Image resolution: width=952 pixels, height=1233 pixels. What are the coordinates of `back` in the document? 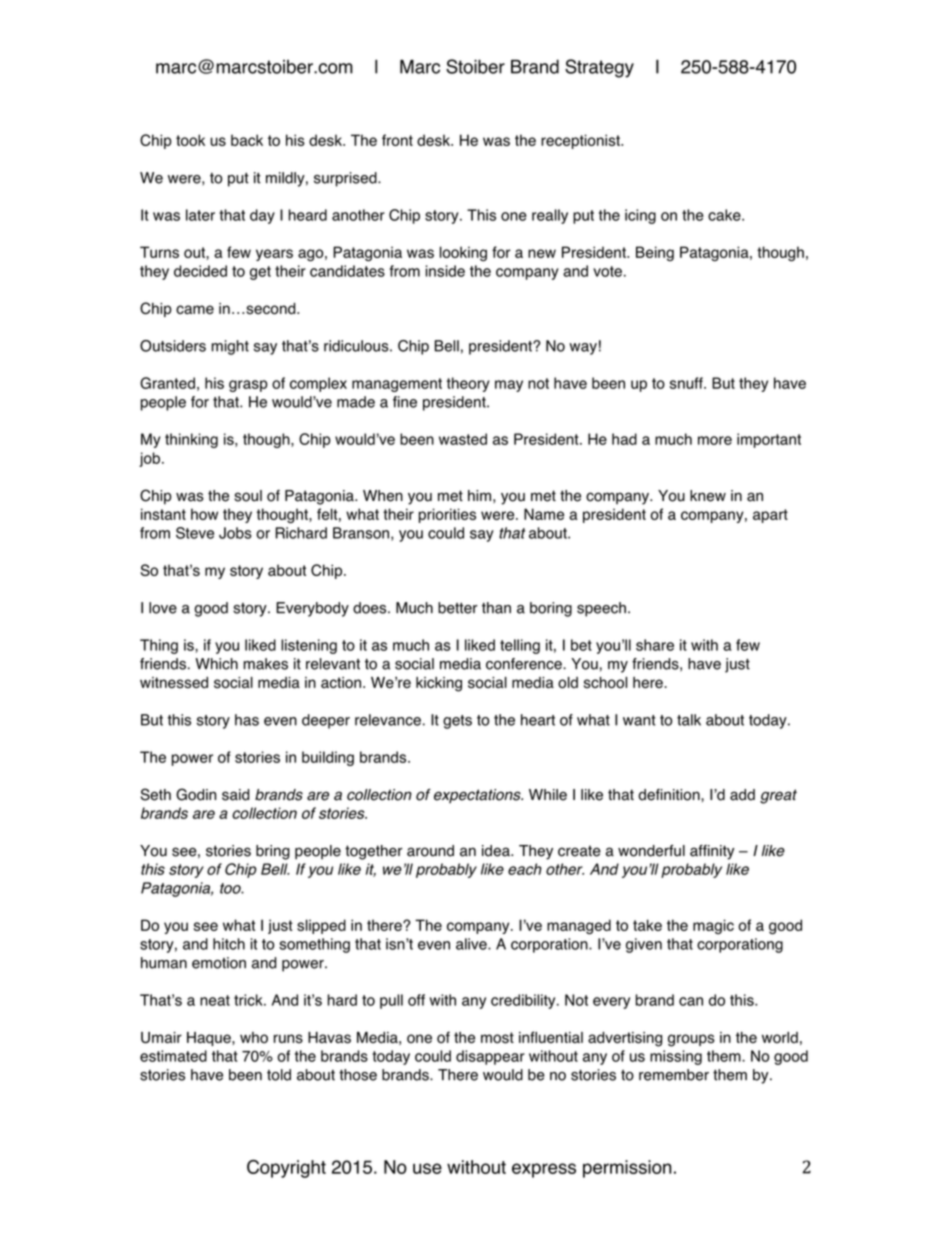 It's located at (247, 140).
